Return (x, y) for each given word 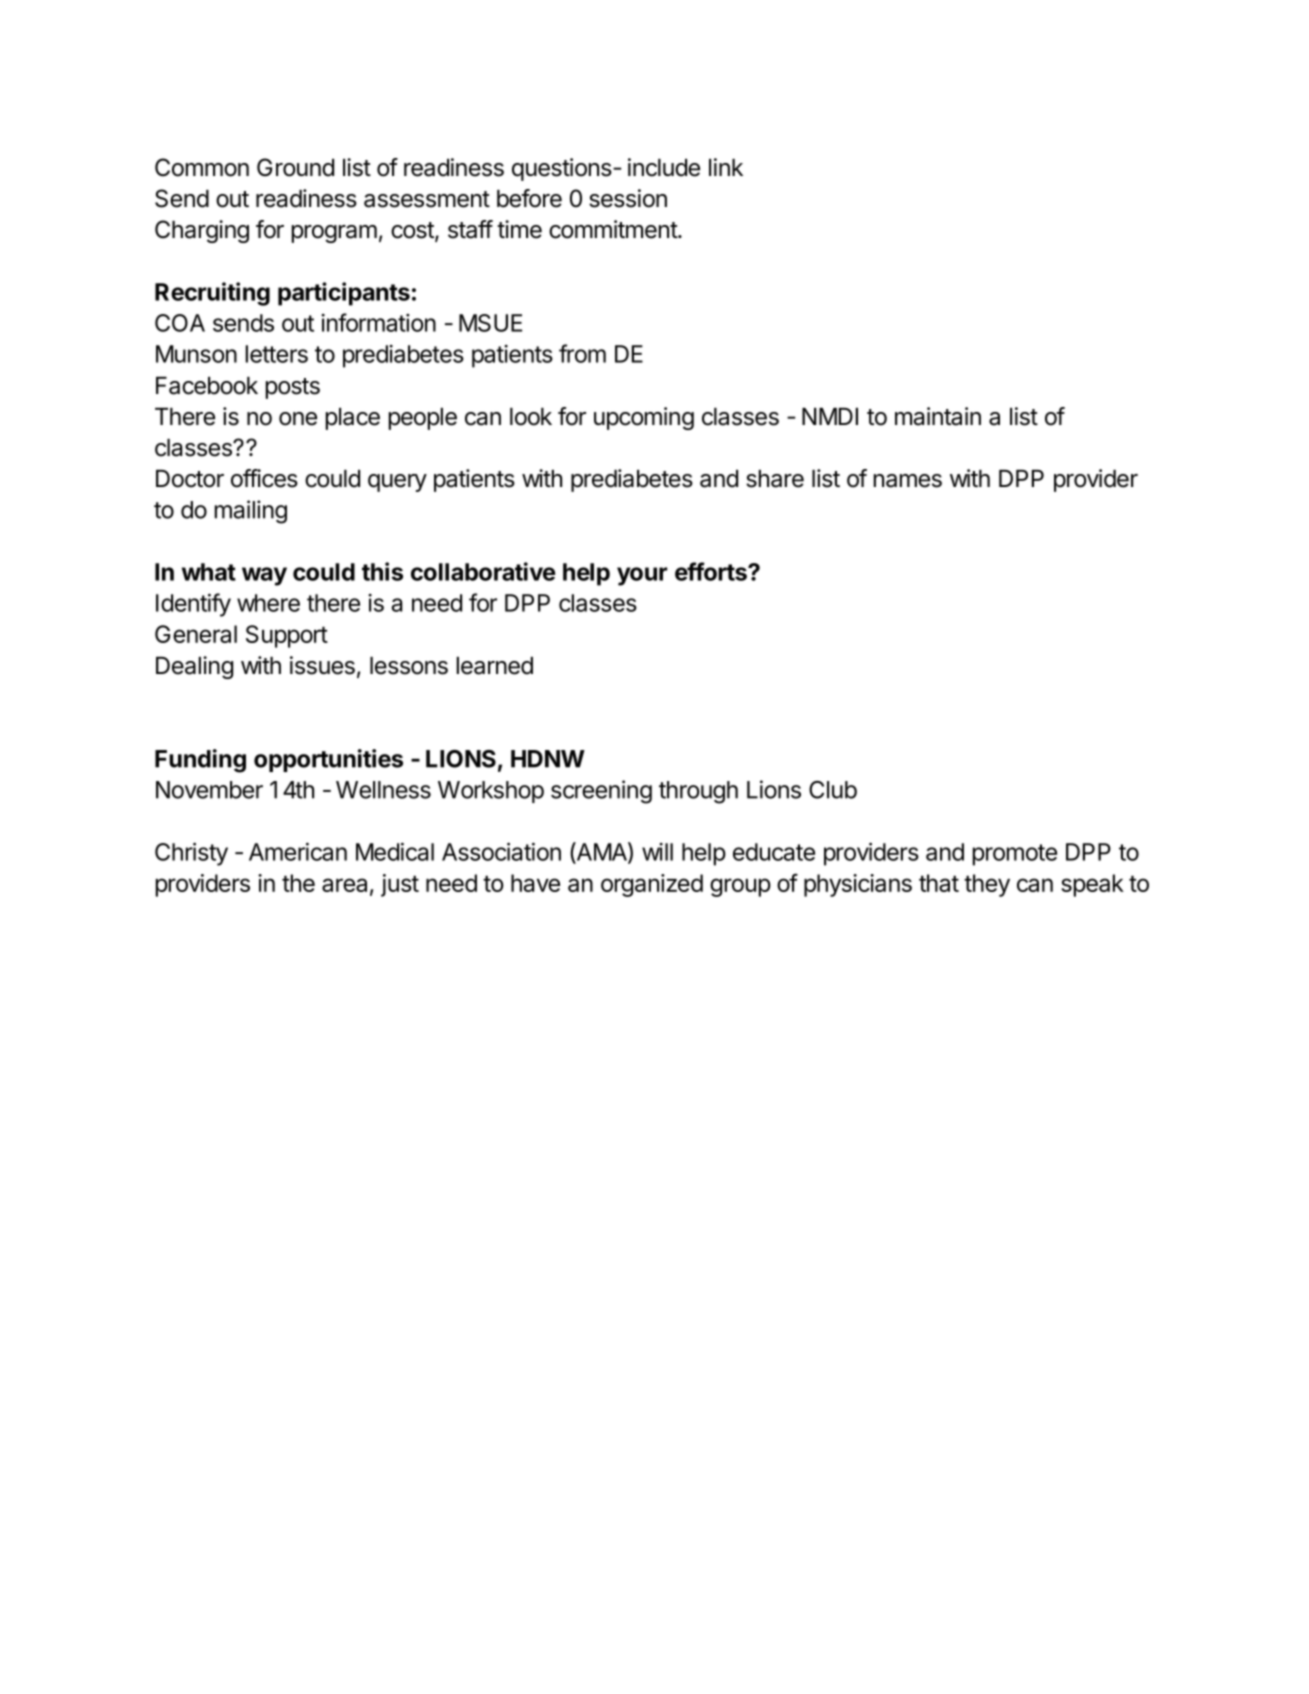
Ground (295, 167)
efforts (712, 571)
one (298, 419)
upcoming (644, 418)
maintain (938, 416)
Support (287, 636)
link (726, 167)
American (298, 851)
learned (495, 666)
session (628, 198)
